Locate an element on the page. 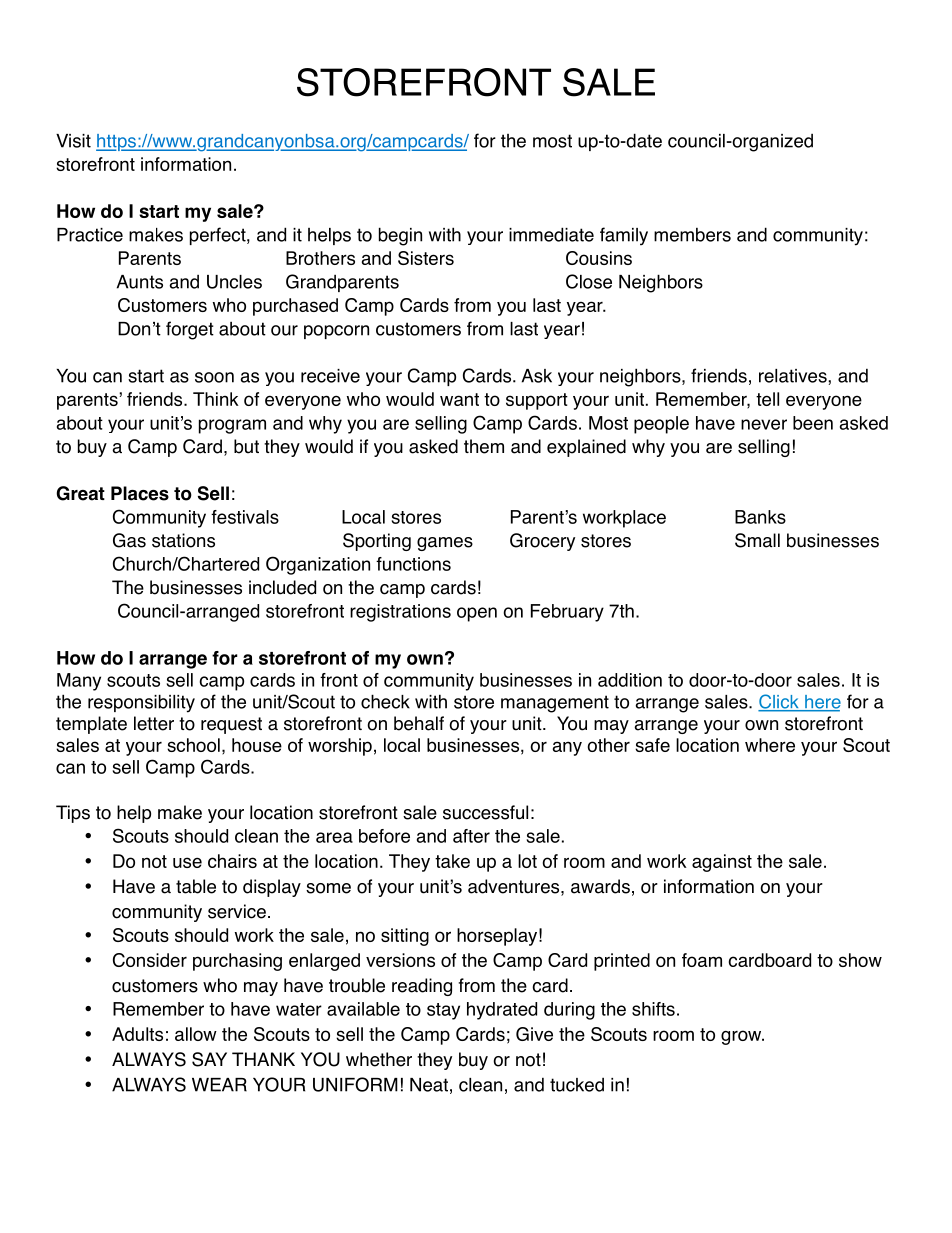  begin is located at coordinates (400, 236).
